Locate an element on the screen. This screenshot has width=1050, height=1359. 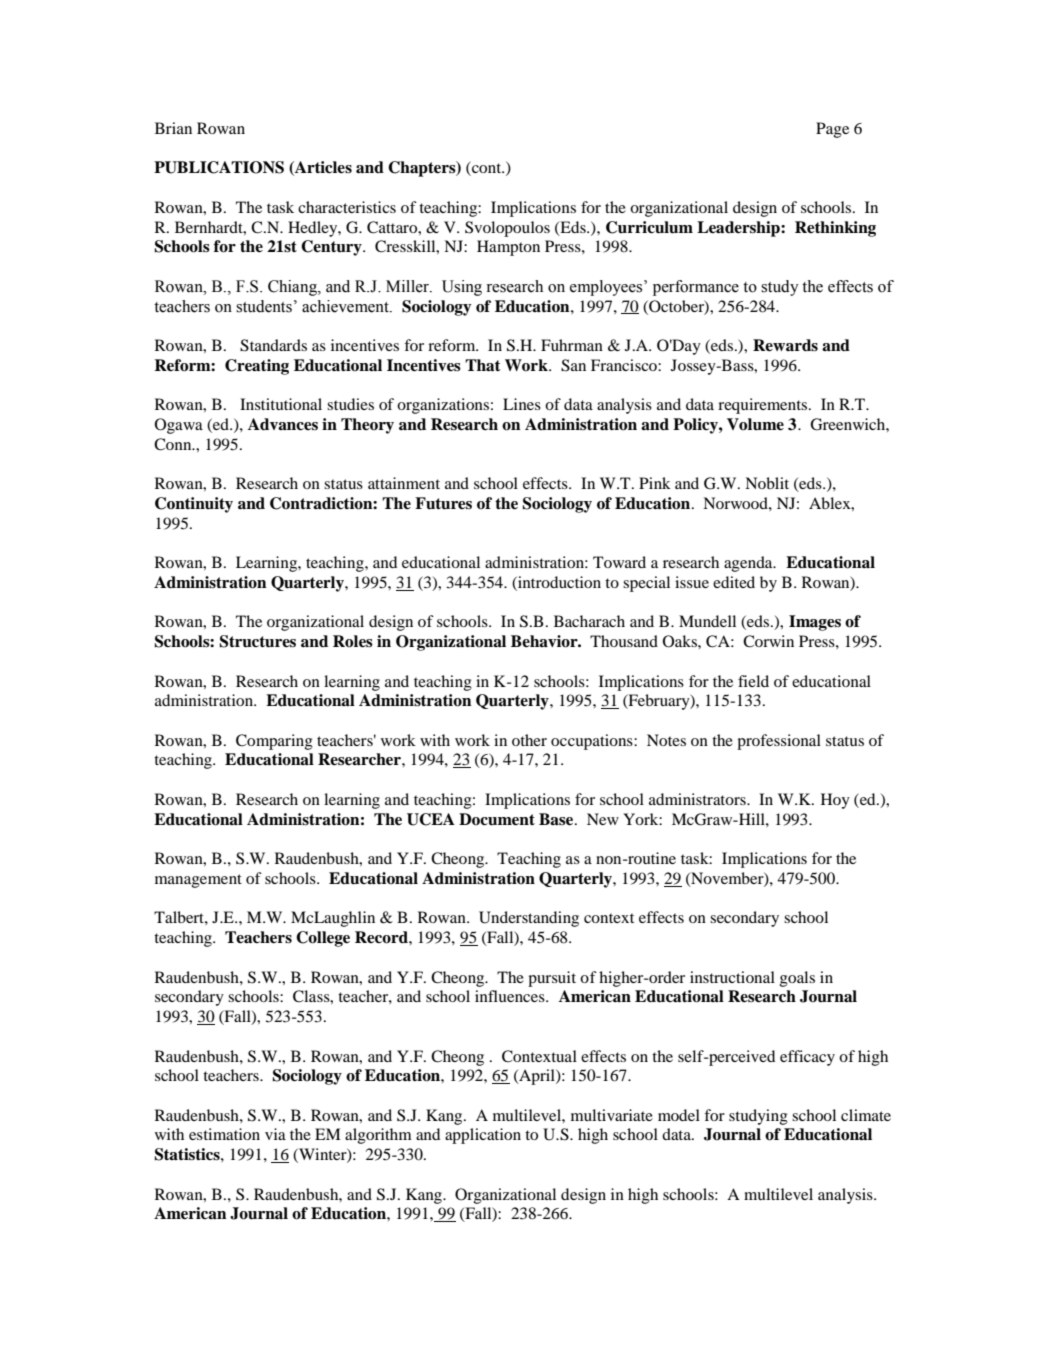
Structures is located at coordinates (257, 641).
